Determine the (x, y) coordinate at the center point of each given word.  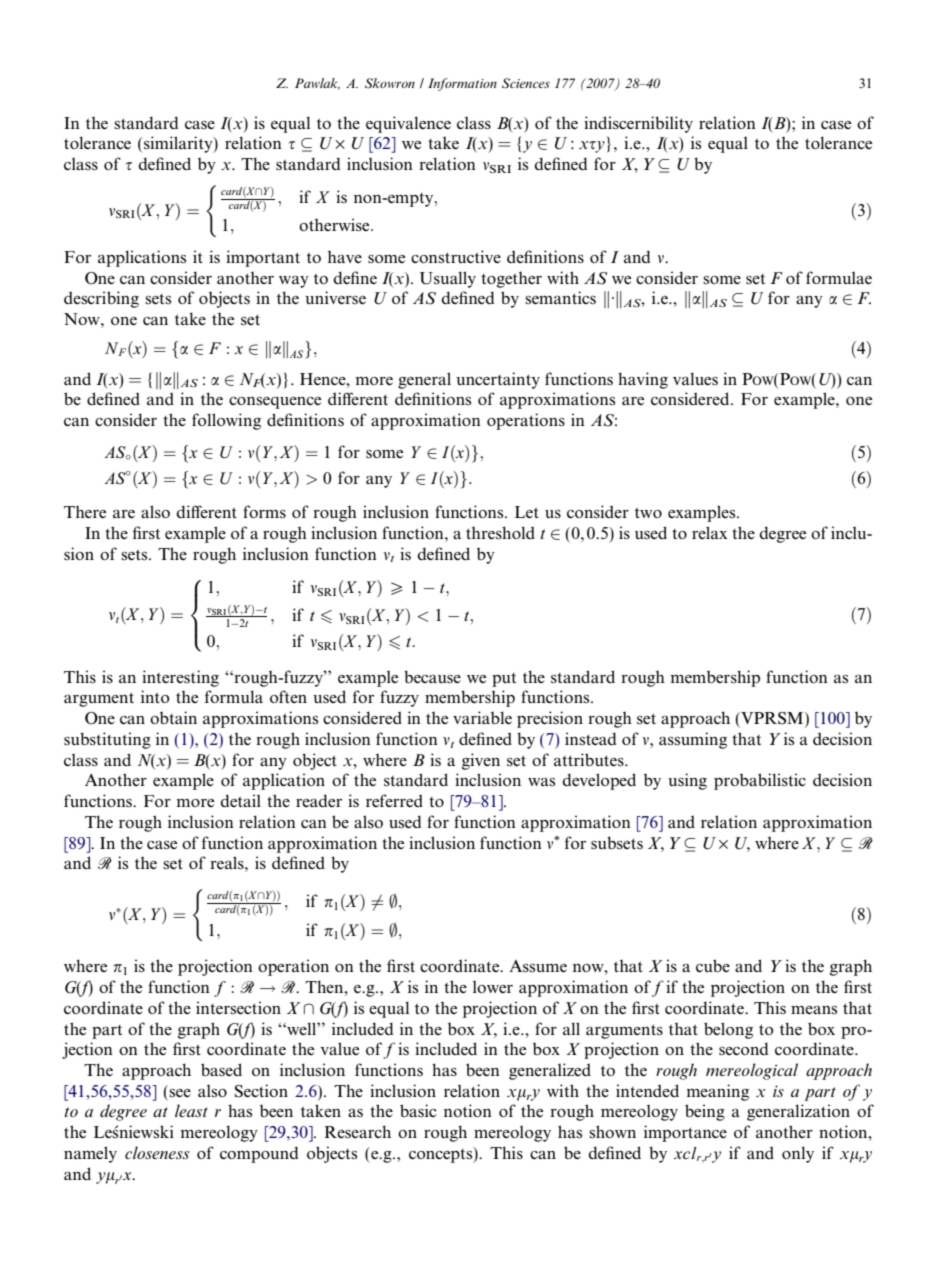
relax (709, 532)
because (432, 676)
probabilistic (760, 781)
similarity (179, 144)
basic (418, 1110)
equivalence (408, 124)
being (705, 1112)
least (191, 1110)
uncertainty (498, 380)
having (643, 380)
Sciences (526, 83)
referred (394, 800)
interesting (180, 678)
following (226, 421)
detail (240, 800)
